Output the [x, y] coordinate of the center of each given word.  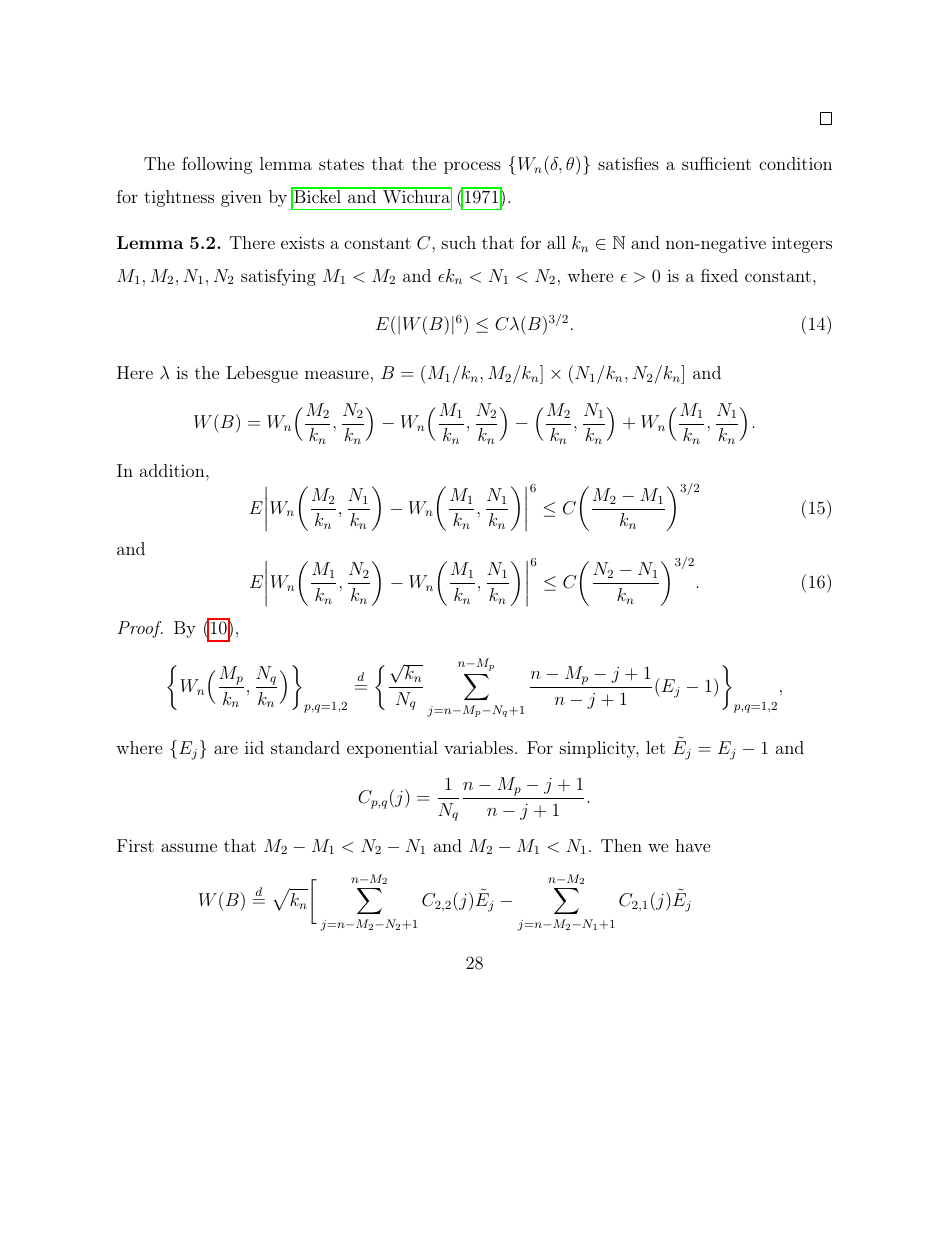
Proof [140, 629]
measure [337, 374]
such [459, 242]
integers [802, 244]
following [217, 165]
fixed [719, 275]
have [692, 845]
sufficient [716, 163]
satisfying [278, 277]
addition [173, 470]
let [655, 747]
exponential [392, 749]
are [226, 749]
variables [478, 747]
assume [189, 847]
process [472, 167]
